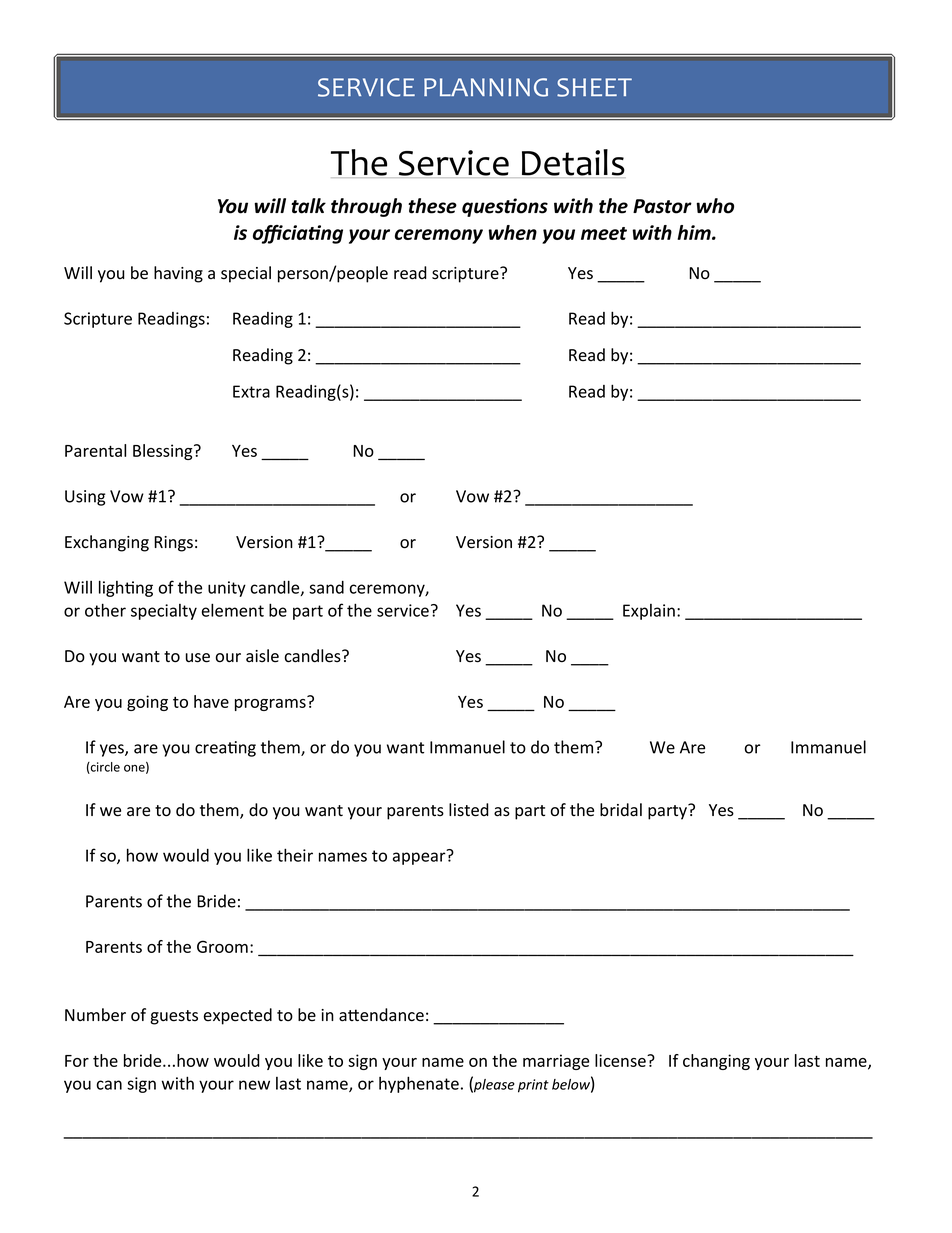 The image size is (952, 1233). What do you see at coordinates (621, 1060) in the image?
I see `license` at bounding box center [621, 1060].
